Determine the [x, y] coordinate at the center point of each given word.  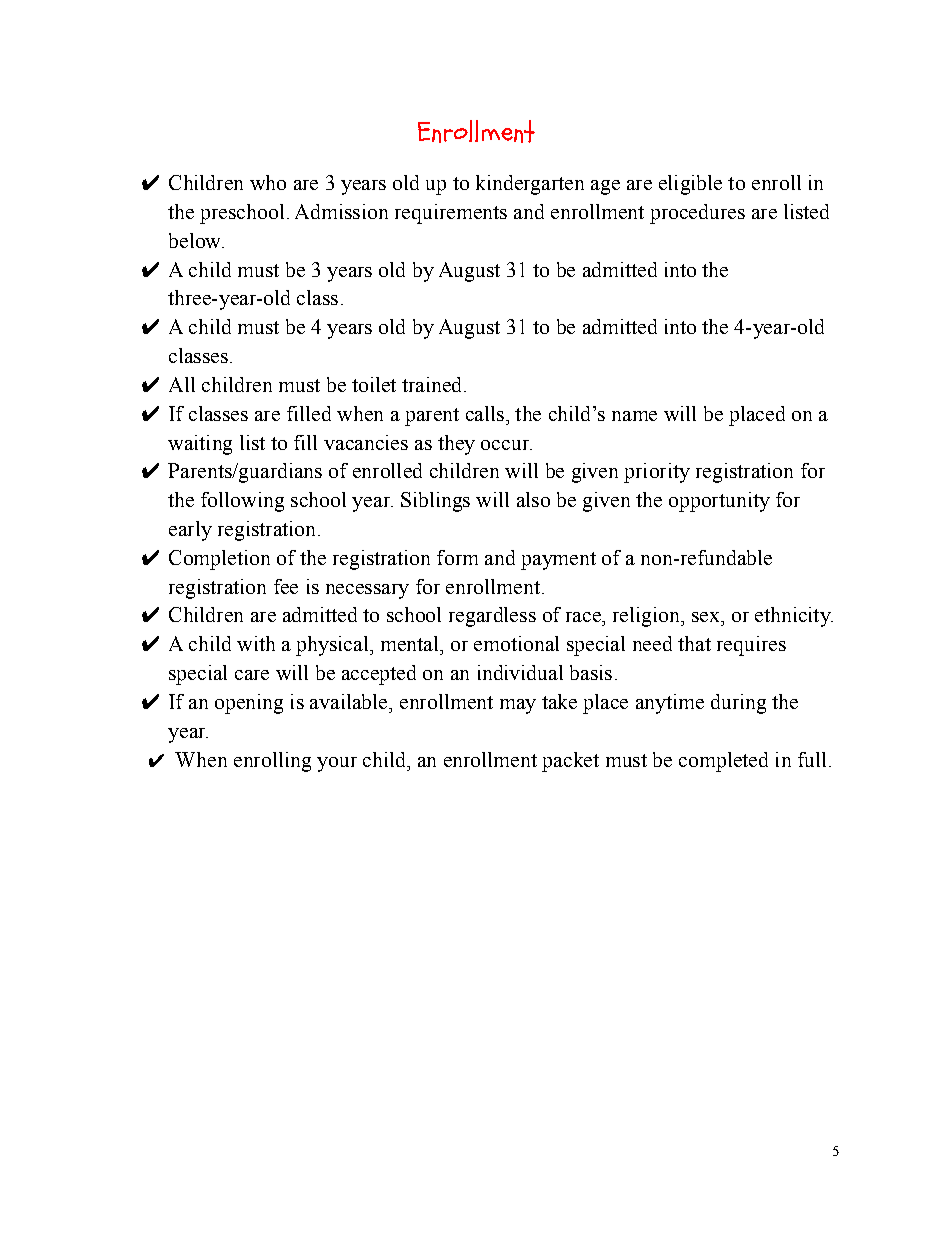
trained [433, 384]
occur [506, 445]
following [242, 502]
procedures [697, 214]
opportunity [719, 502]
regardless [492, 617]
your [337, 764]
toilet [374, 384]
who [268, 182]
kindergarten [530, 185]
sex [707, 617]
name [634, 416]
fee [286, 586]
